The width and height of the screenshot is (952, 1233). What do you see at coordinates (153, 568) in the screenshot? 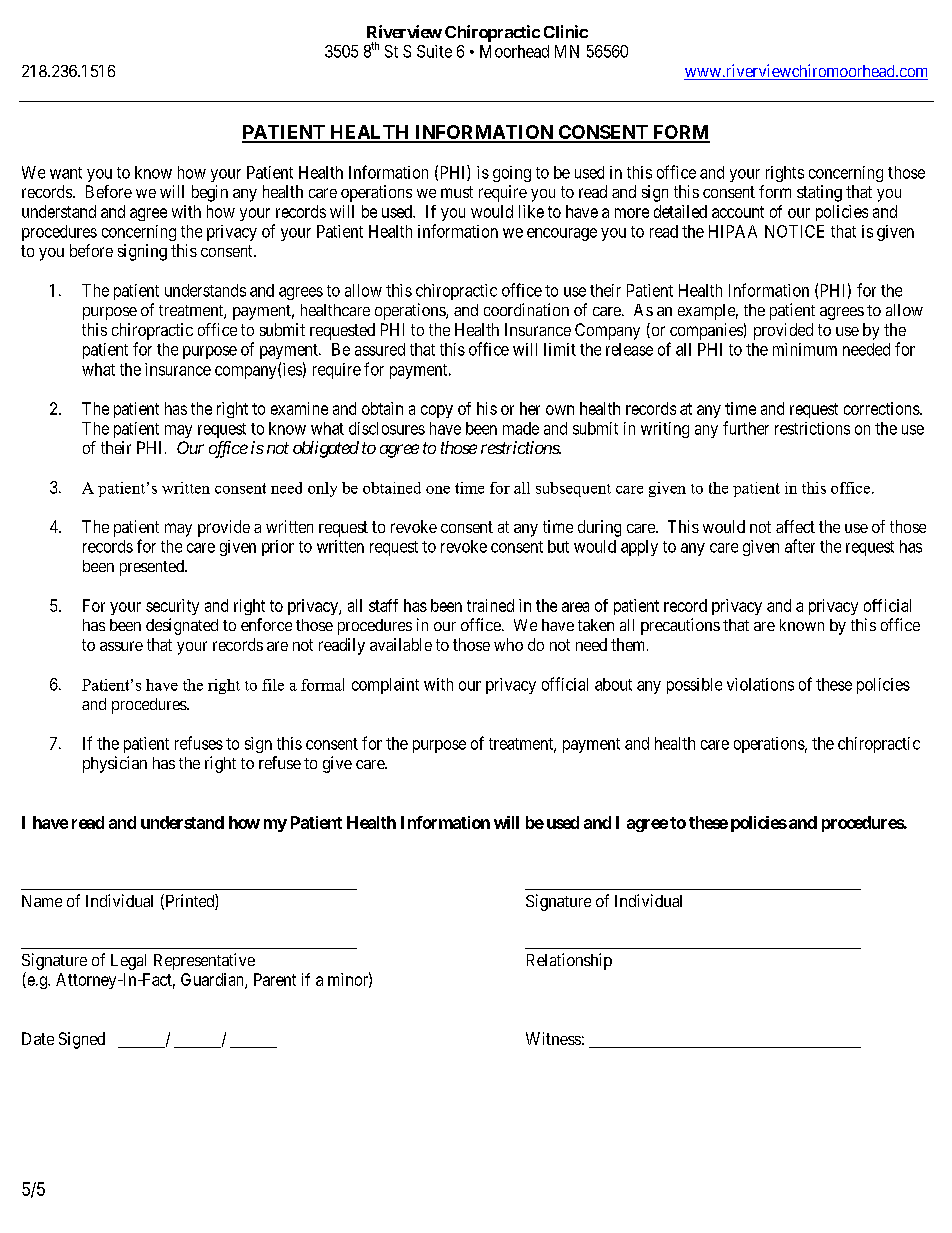
I see `presented` at bounding box center [153, 568].
